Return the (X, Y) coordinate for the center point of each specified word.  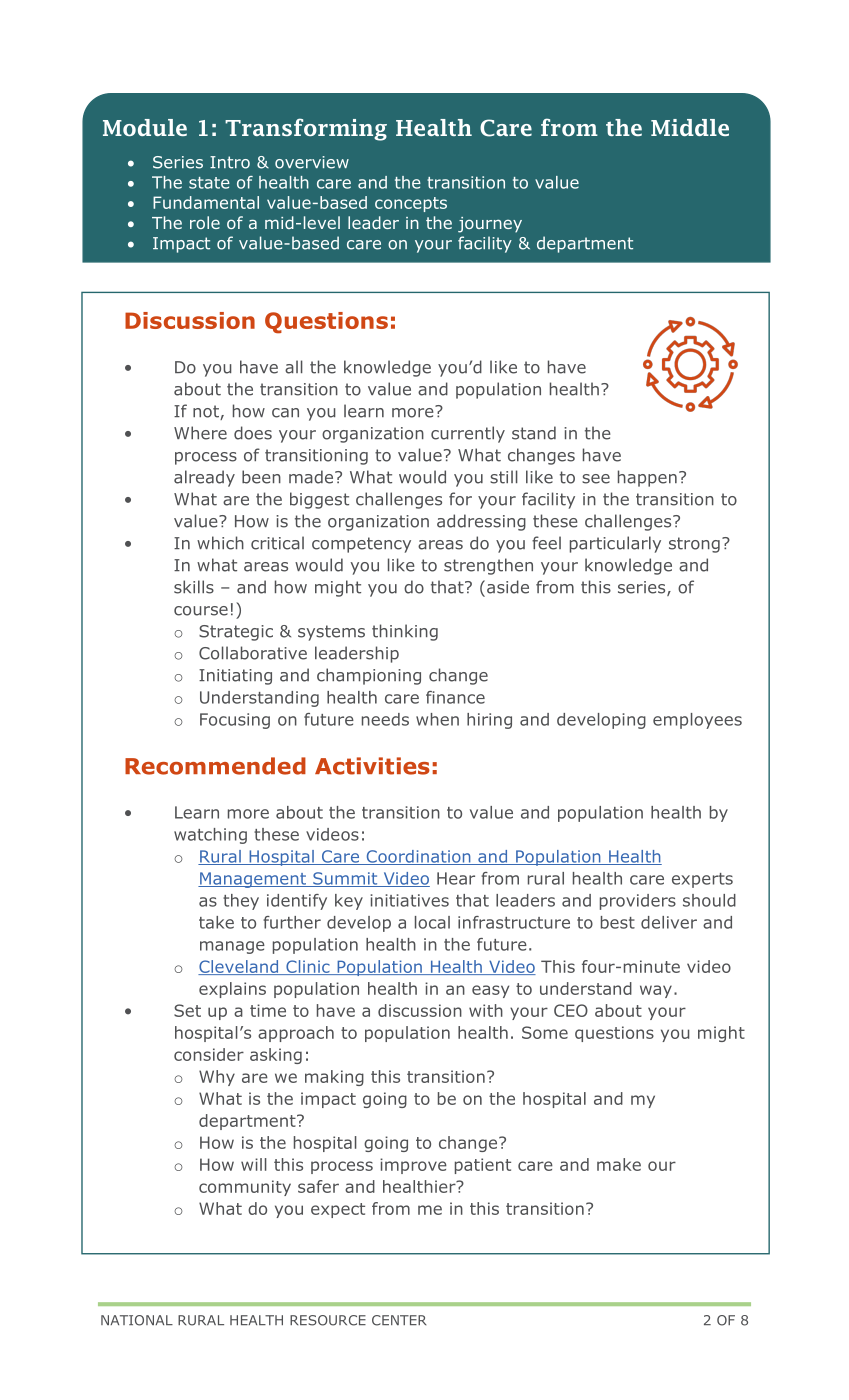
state (209, 183)
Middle (690, 127)
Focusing (235, 721)
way (656, 991)
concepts (411, 204)
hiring (489, 721)
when (437, 719)
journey (490, 225)
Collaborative (253, 653)
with (486, 1010)
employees (697, 721)
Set (187, 1010)
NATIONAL (137, 1320)
